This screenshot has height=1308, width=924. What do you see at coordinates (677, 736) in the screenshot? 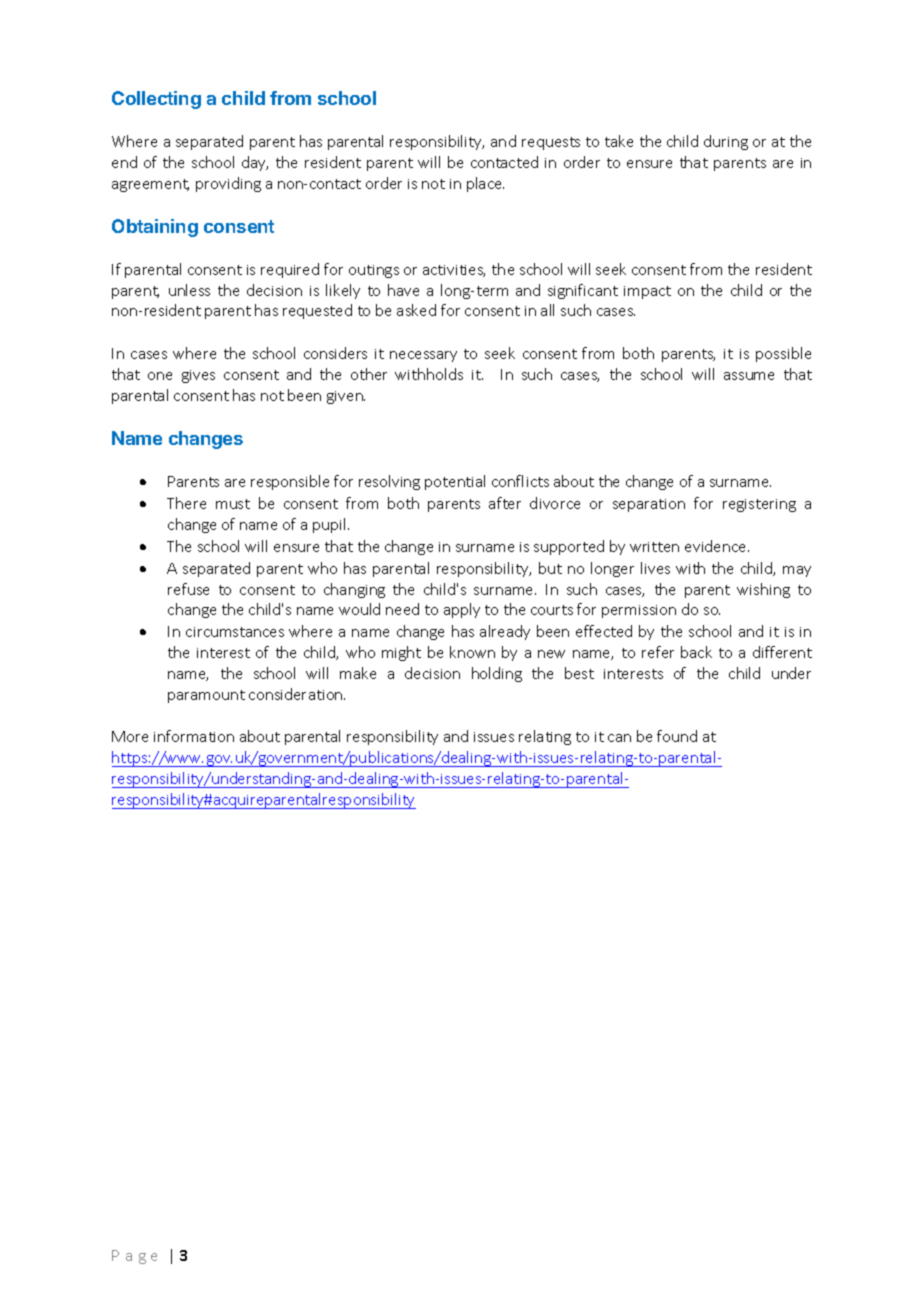
I see `found` at bounding box center [677, 736].
